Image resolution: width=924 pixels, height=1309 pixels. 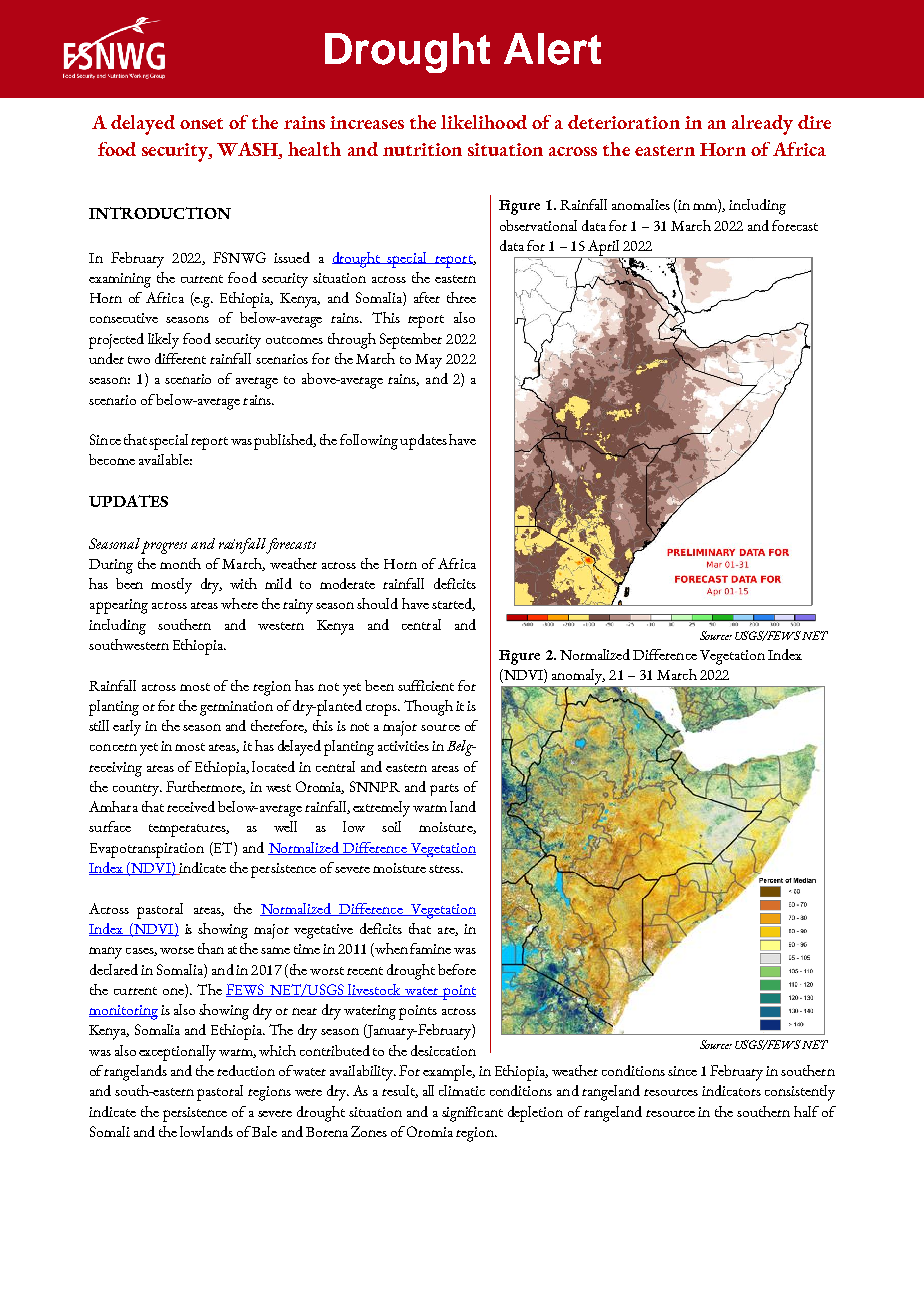 I want to click on examining, so click(x=120, y=280).
